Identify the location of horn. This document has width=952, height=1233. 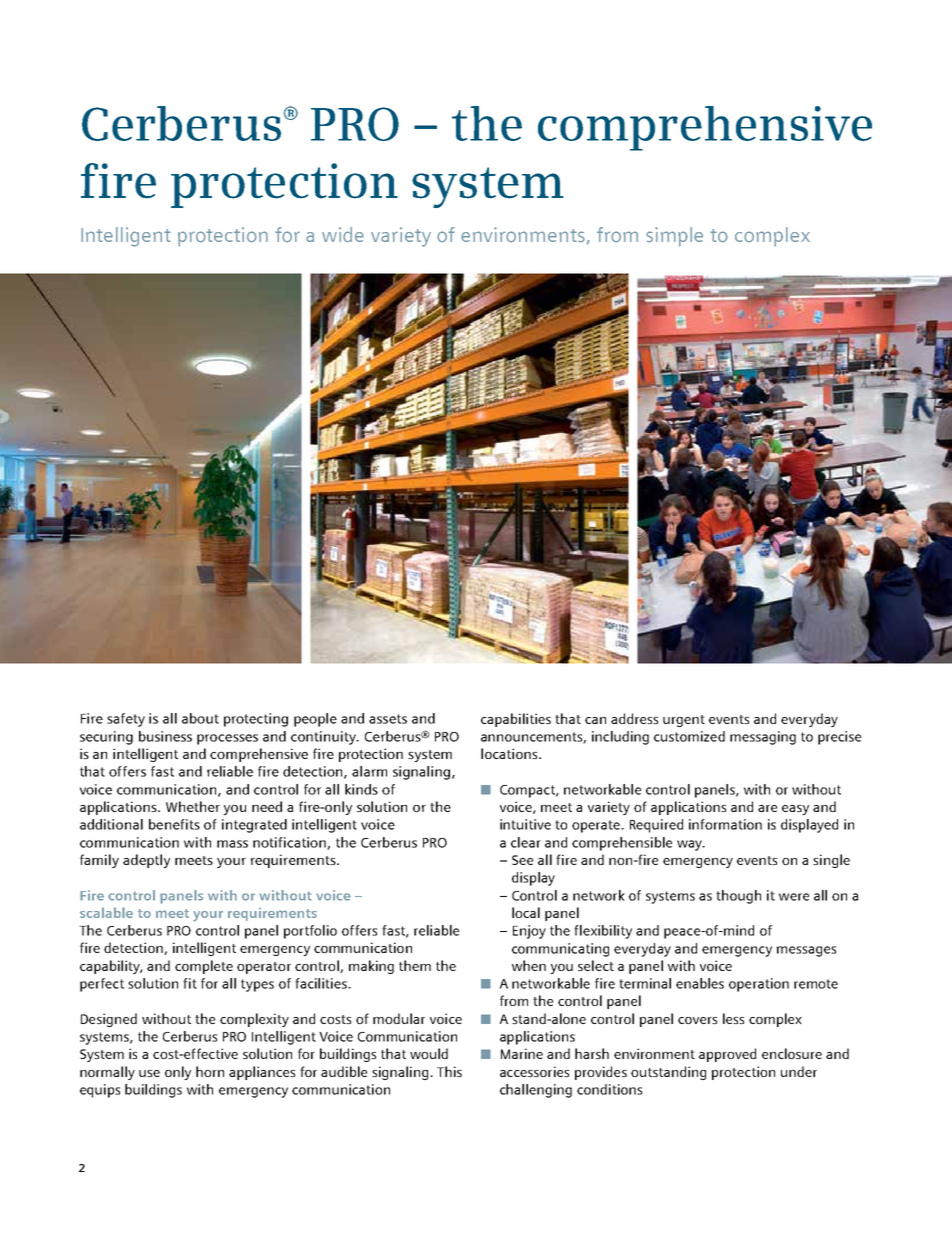
(210, 1071).
